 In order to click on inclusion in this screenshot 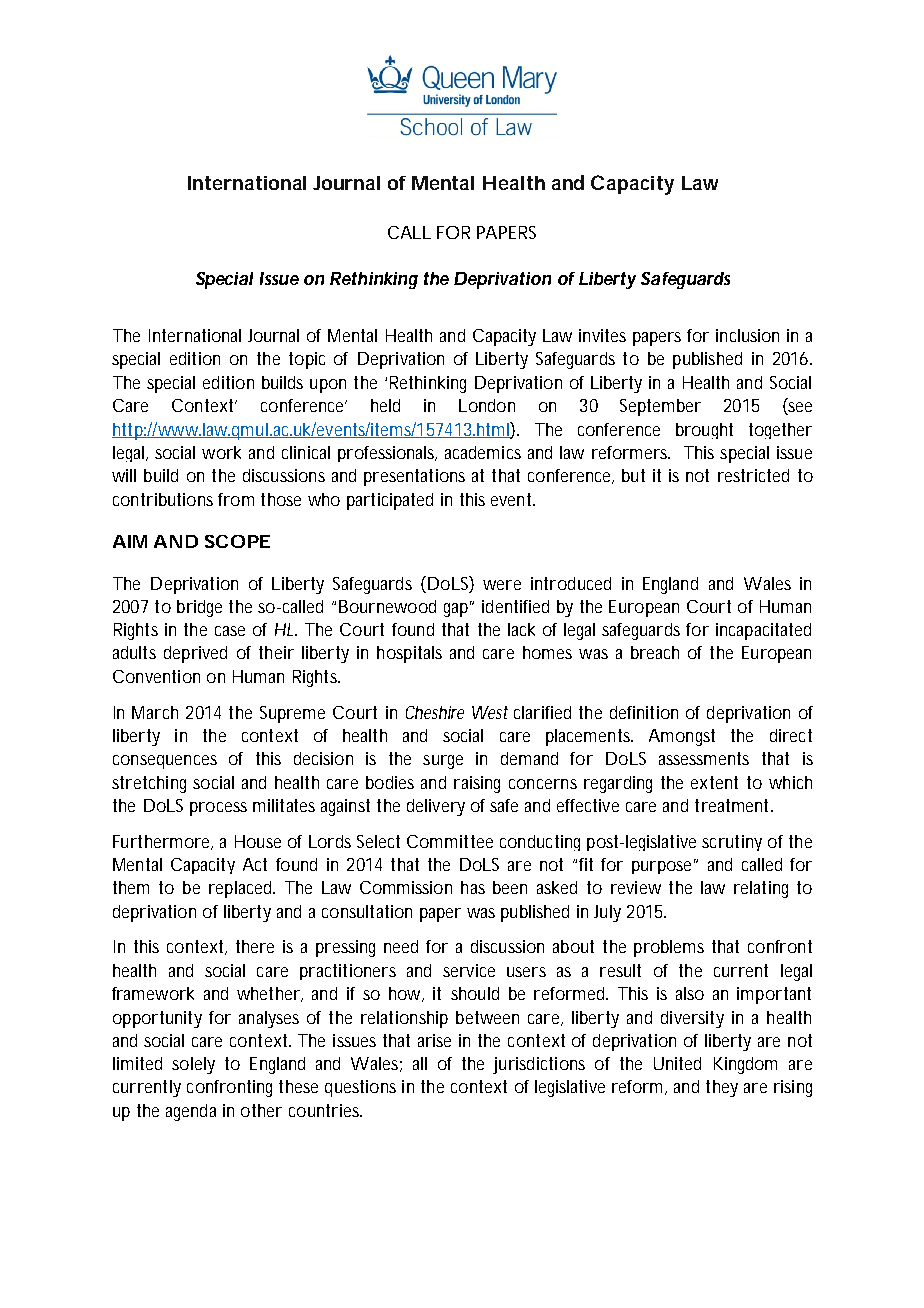, I will do `click(747, 335)`.
